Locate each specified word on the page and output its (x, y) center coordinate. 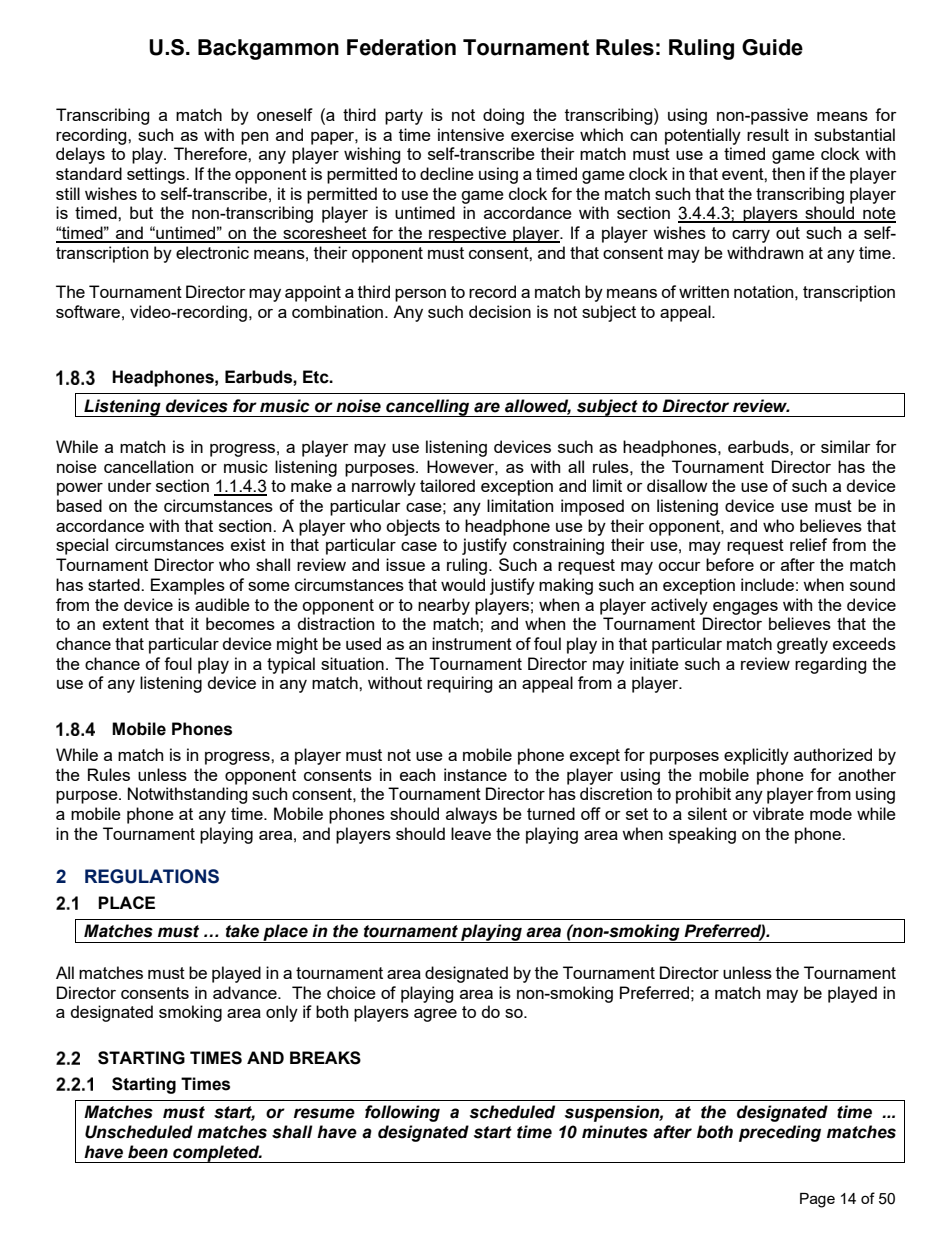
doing (503, 116)
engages (745, 608)
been (148, 1152)
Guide (772, 47)
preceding (780, 1133)
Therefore (211, 153)
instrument (472, 643)
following (402, 1113)
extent (126, 624)
